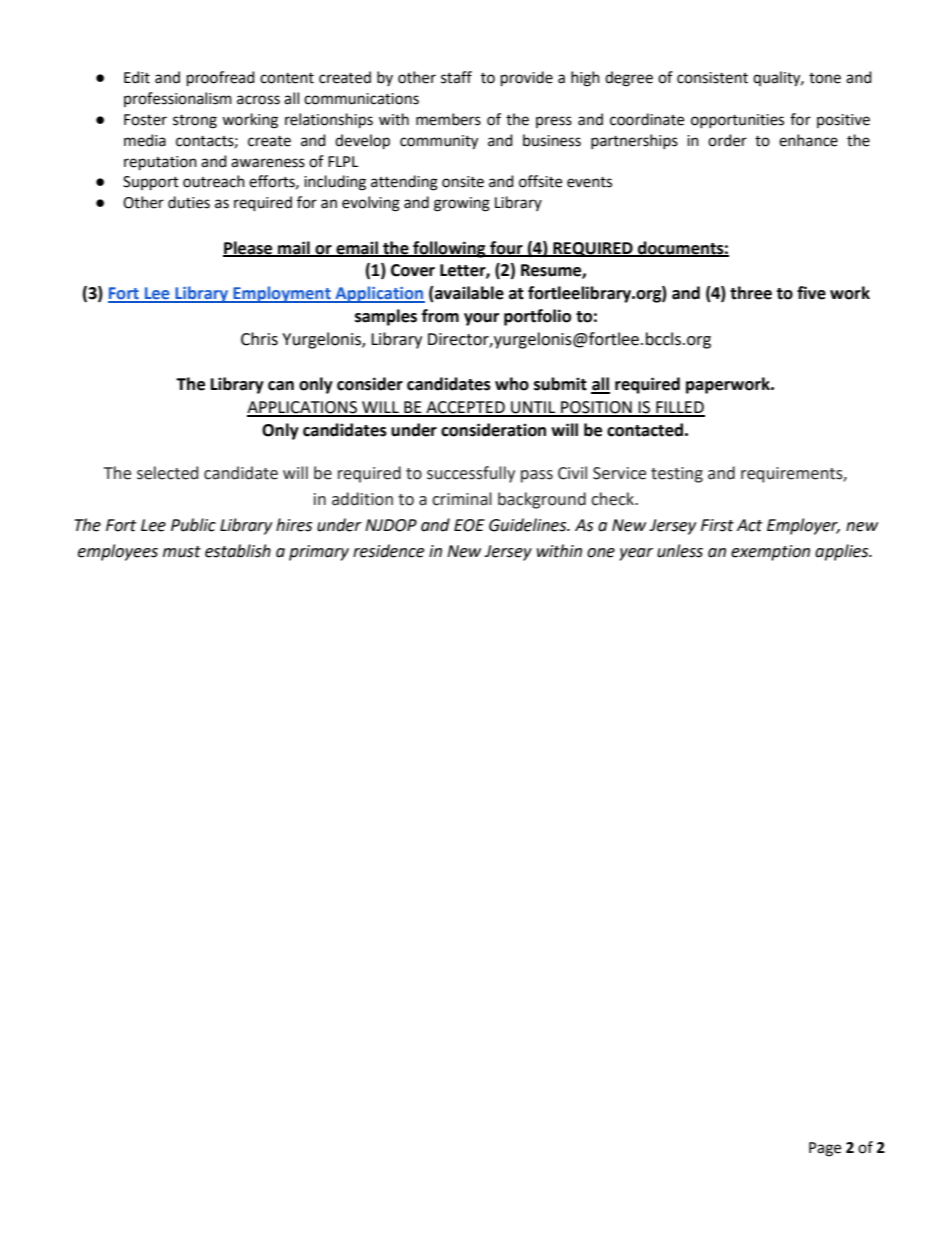 This screenshot has height=1233, width=952. What do you see at coordinates (737, 121) in the screenshot?
I see `opportunities` at bounding box center [737, 121].
